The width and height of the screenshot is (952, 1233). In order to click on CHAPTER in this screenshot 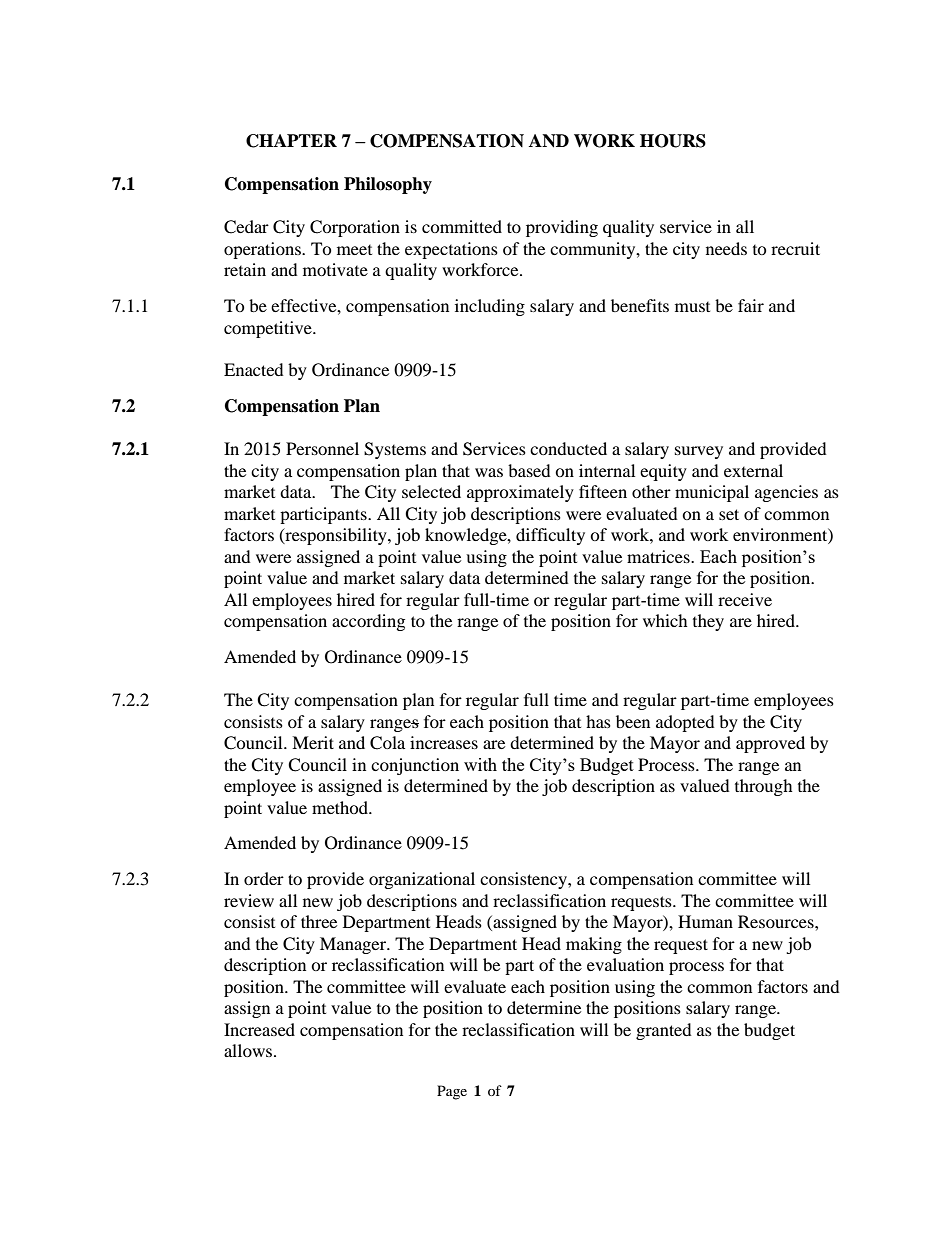, I will do `click(291, 141)`.
